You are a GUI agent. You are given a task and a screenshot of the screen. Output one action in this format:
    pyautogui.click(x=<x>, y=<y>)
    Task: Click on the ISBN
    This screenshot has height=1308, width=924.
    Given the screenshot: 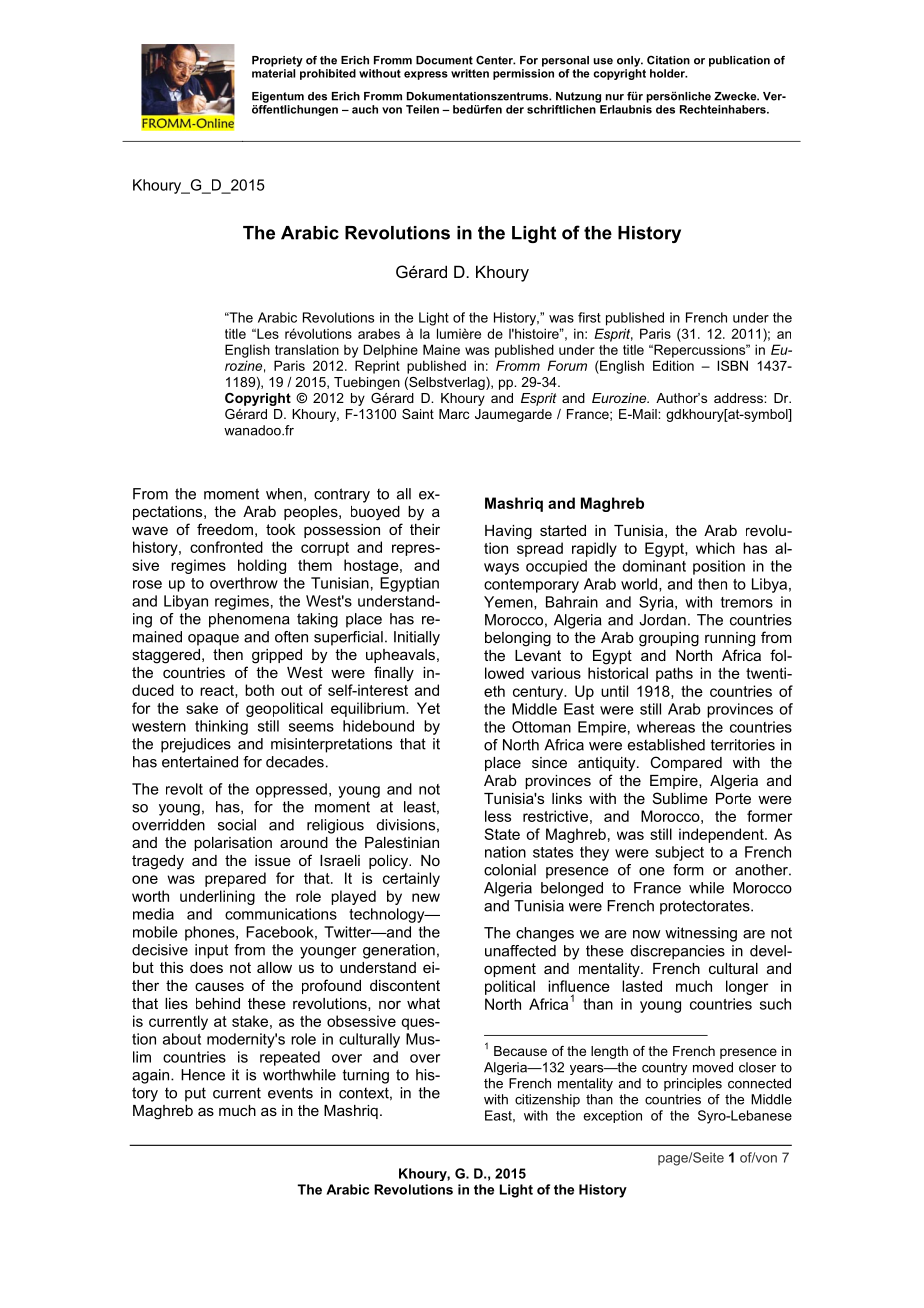 What is the action you would take?
    pyautogui.click(x=732, y=365)
